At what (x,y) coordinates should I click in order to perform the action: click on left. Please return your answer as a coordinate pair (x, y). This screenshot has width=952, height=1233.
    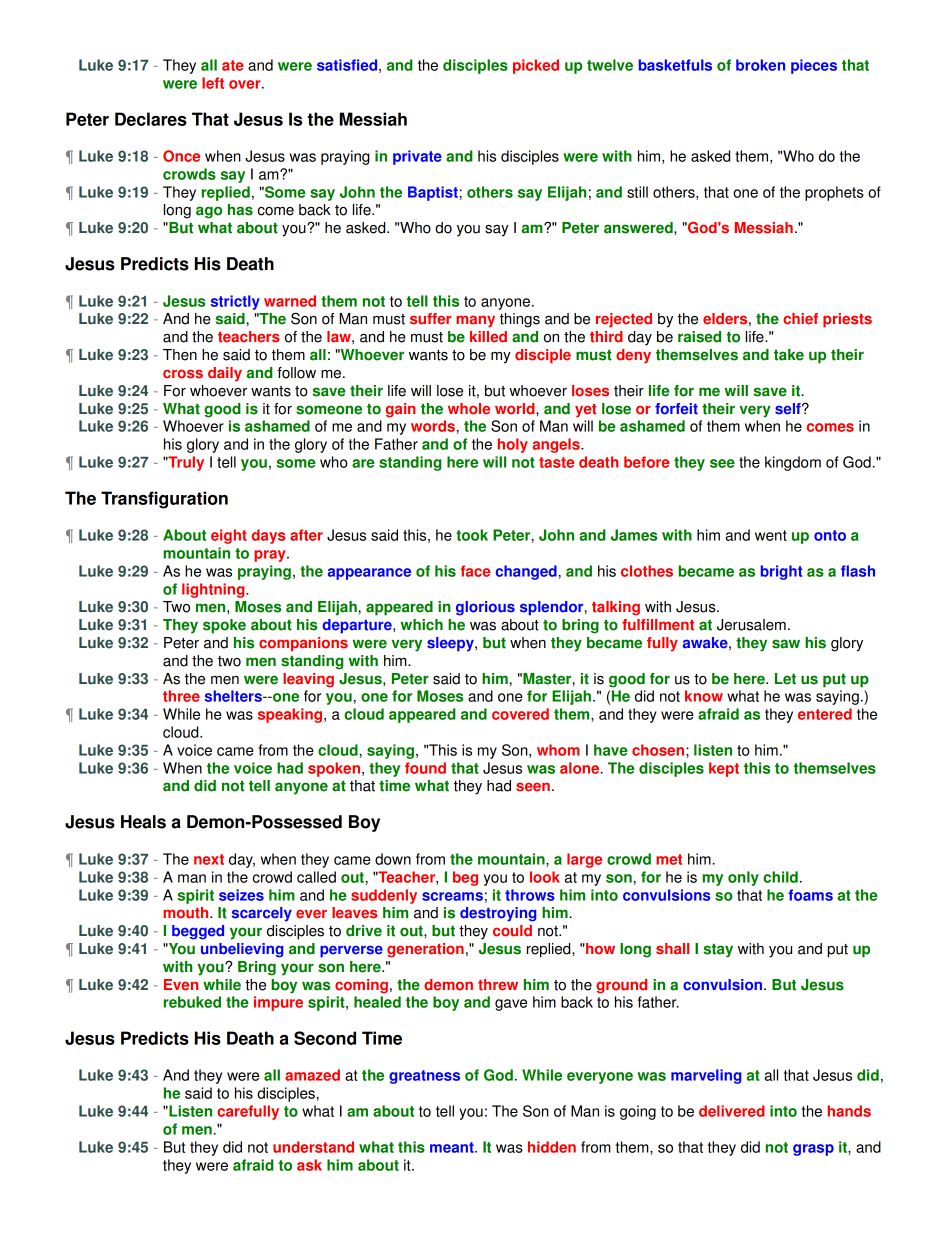
    Looking at the image, I should click on (213, 83).
